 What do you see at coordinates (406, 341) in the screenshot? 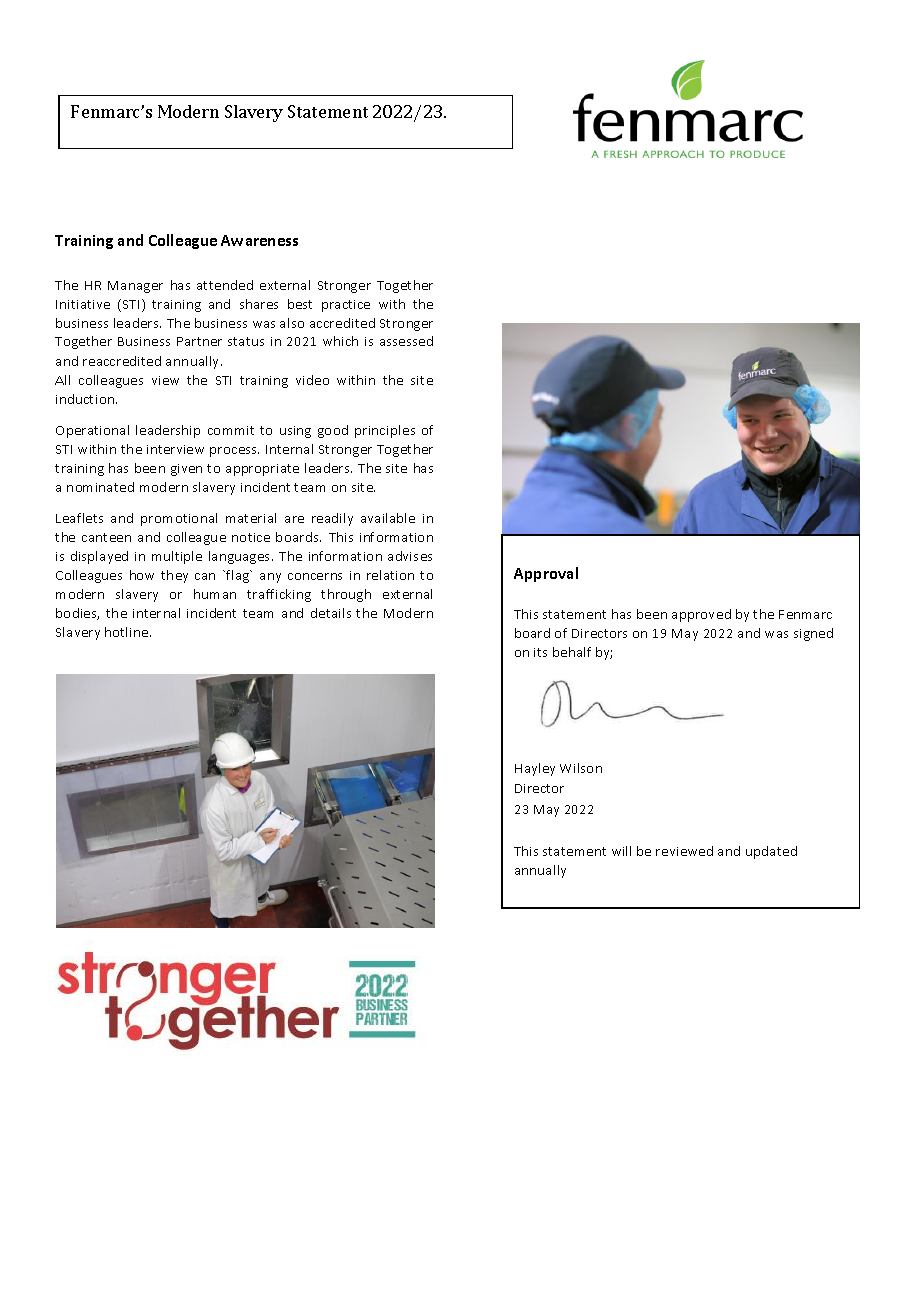
I see `assessed` at bounding box center [406, 341].
